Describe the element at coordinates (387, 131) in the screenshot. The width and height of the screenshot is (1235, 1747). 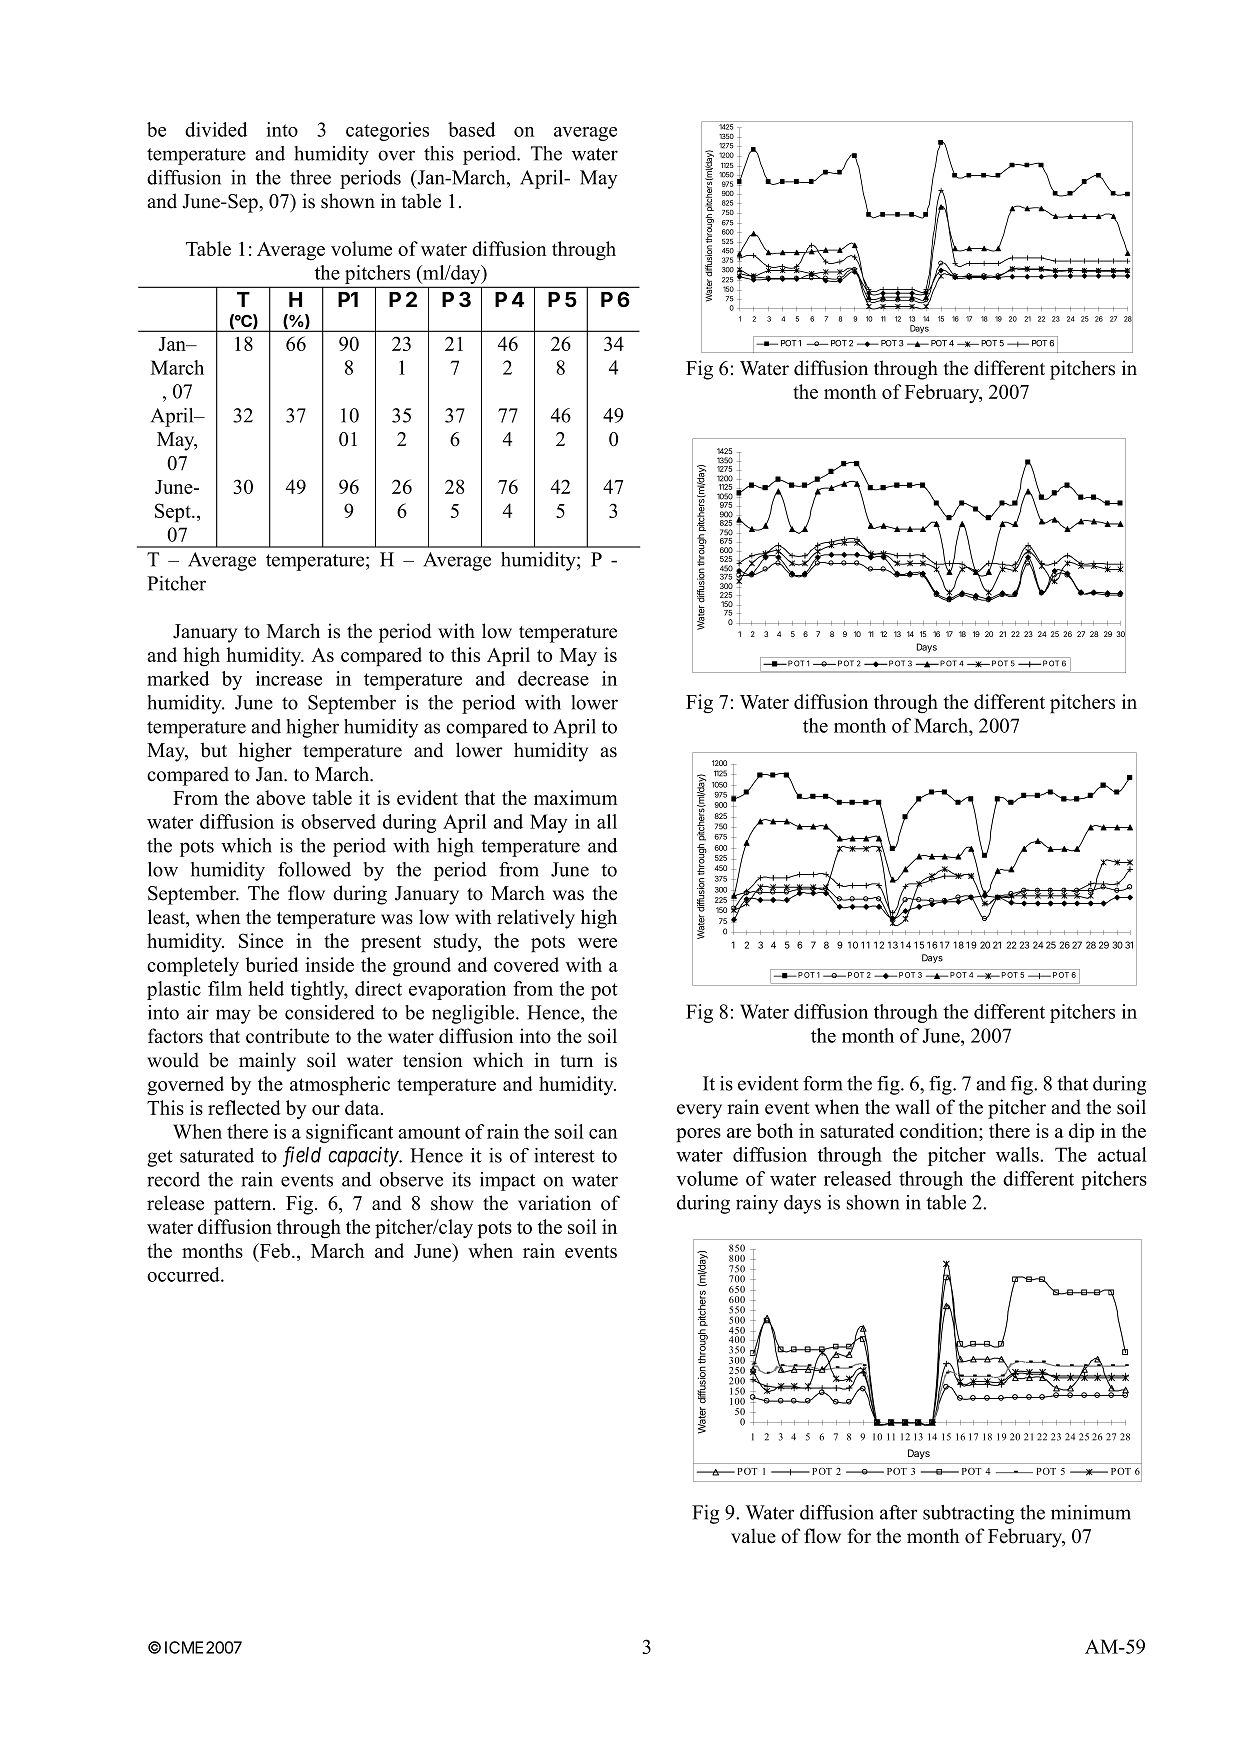
I see `categories` at that location.
